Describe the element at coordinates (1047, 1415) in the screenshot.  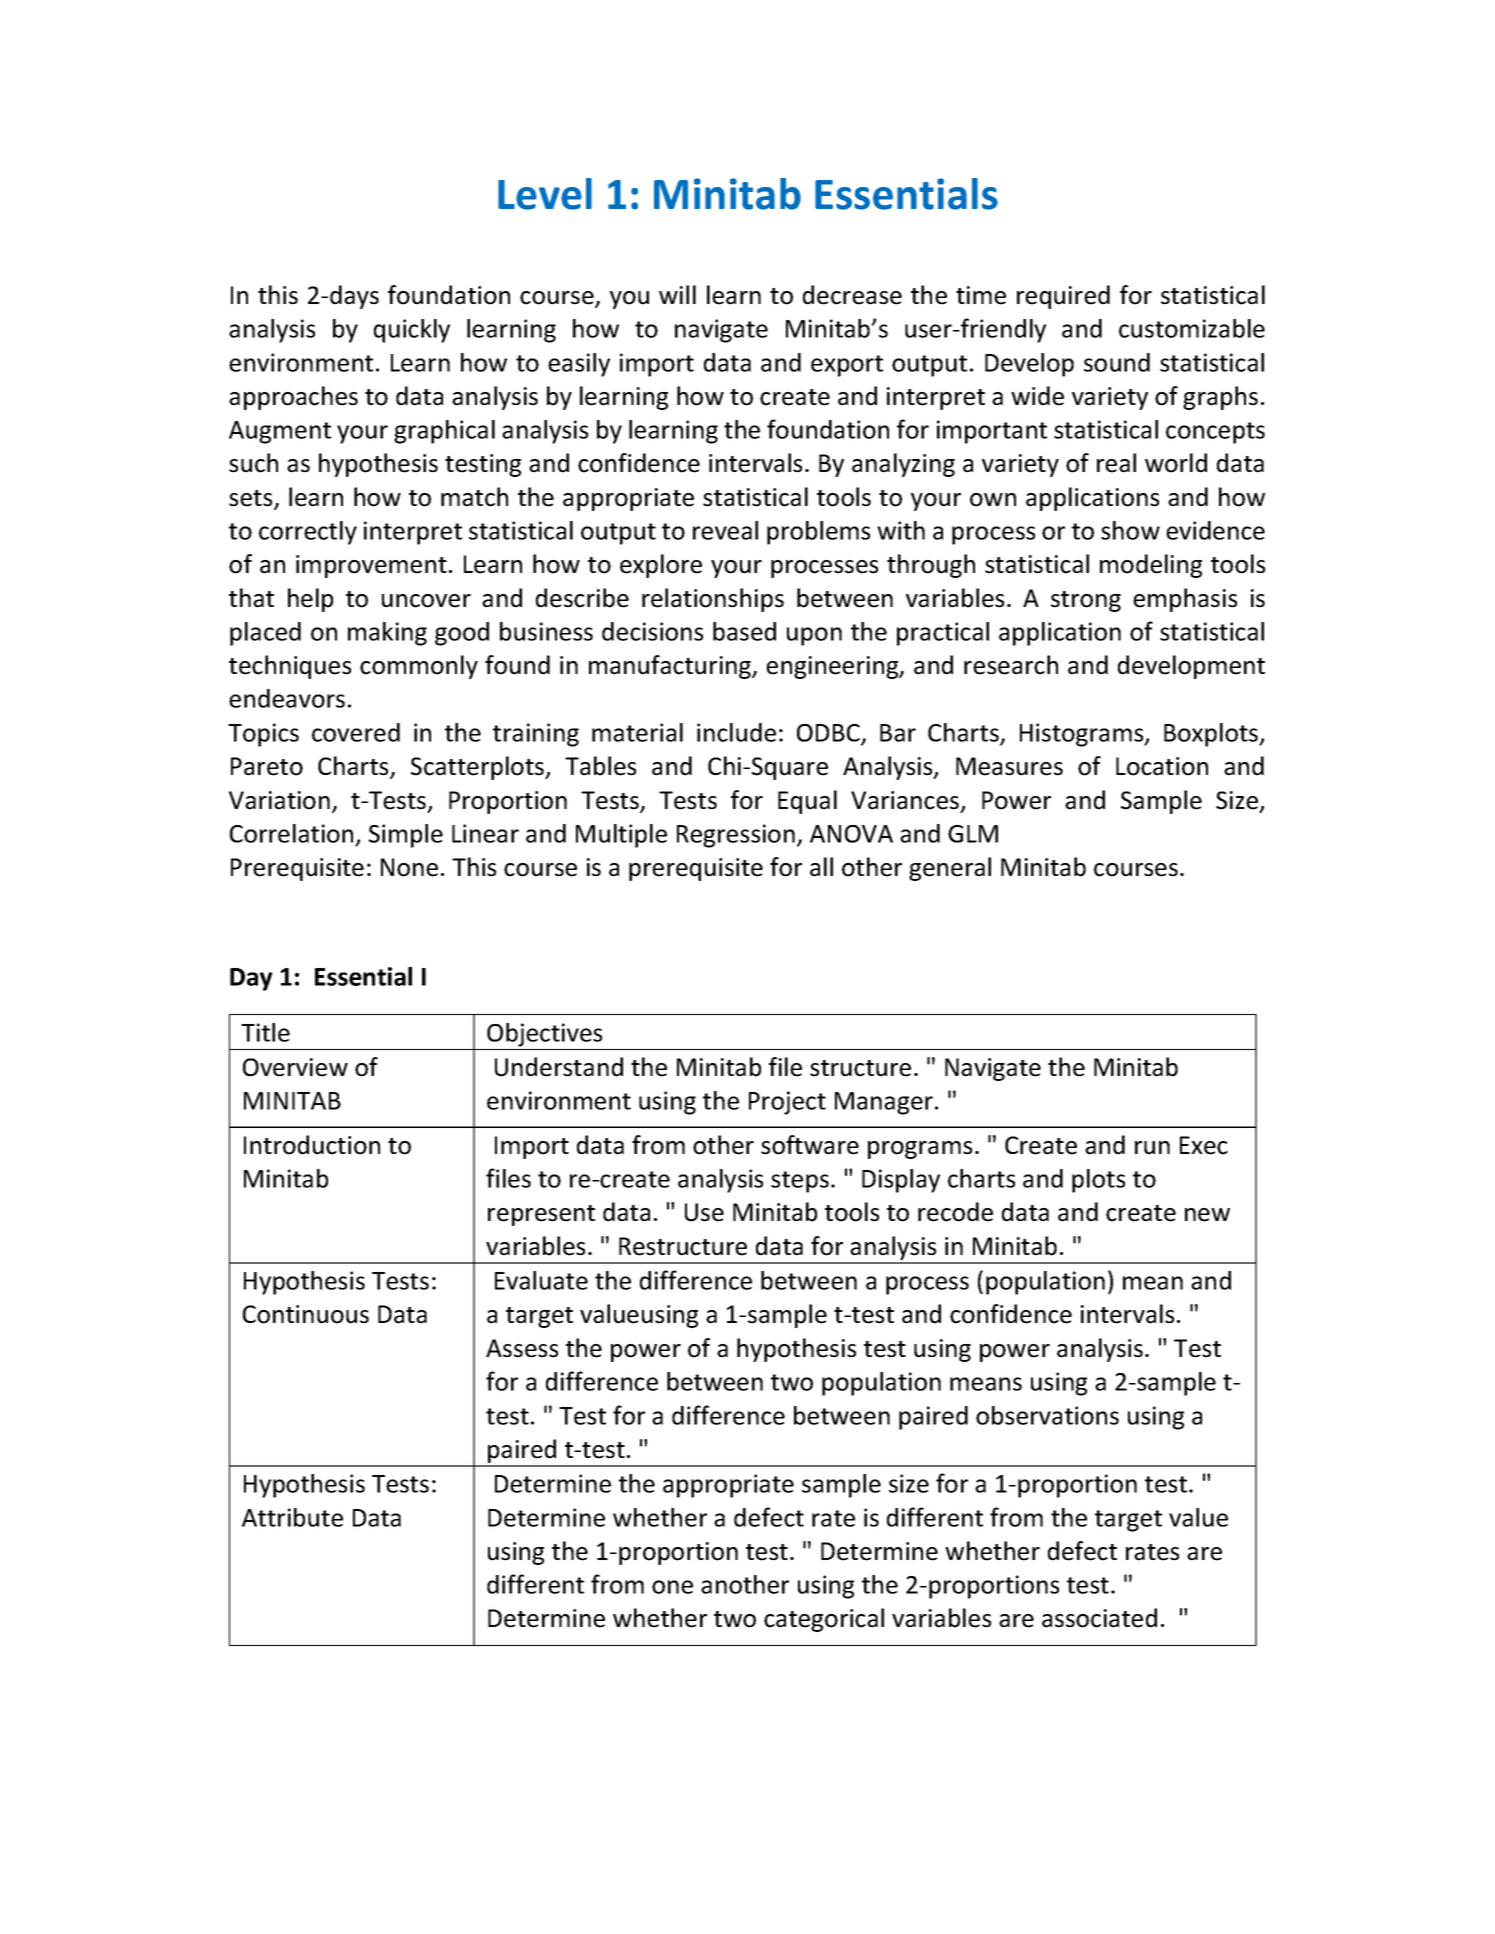
I see `observations` at that location.
